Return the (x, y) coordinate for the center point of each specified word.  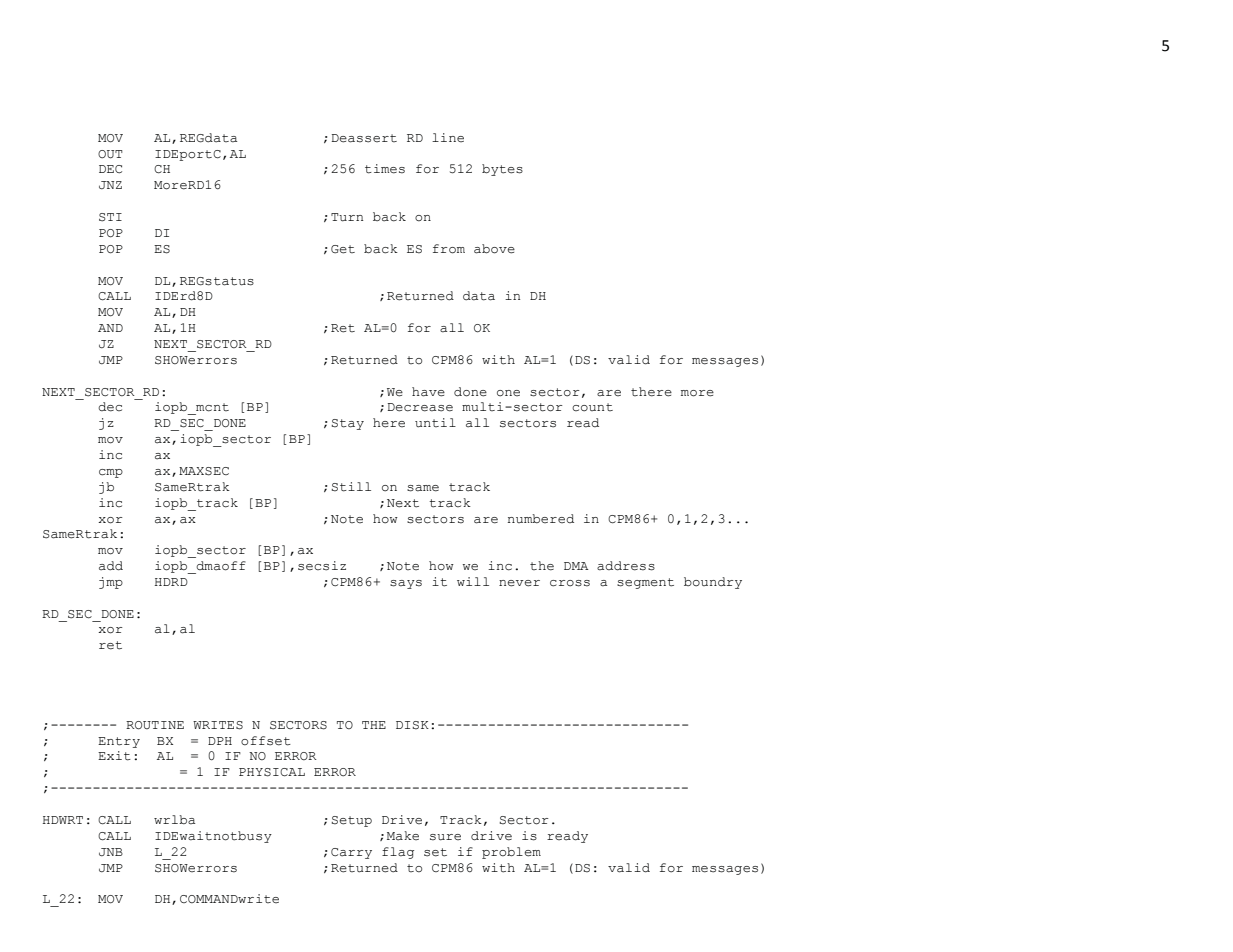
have (428, 392)
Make (403, 836)
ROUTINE (155, 725)
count (592, 407)
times (385, 169)
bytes (502, 170)
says (406, 584)
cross (570, 583)
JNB (111, 852)
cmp (111, 473)
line (448, 138)
